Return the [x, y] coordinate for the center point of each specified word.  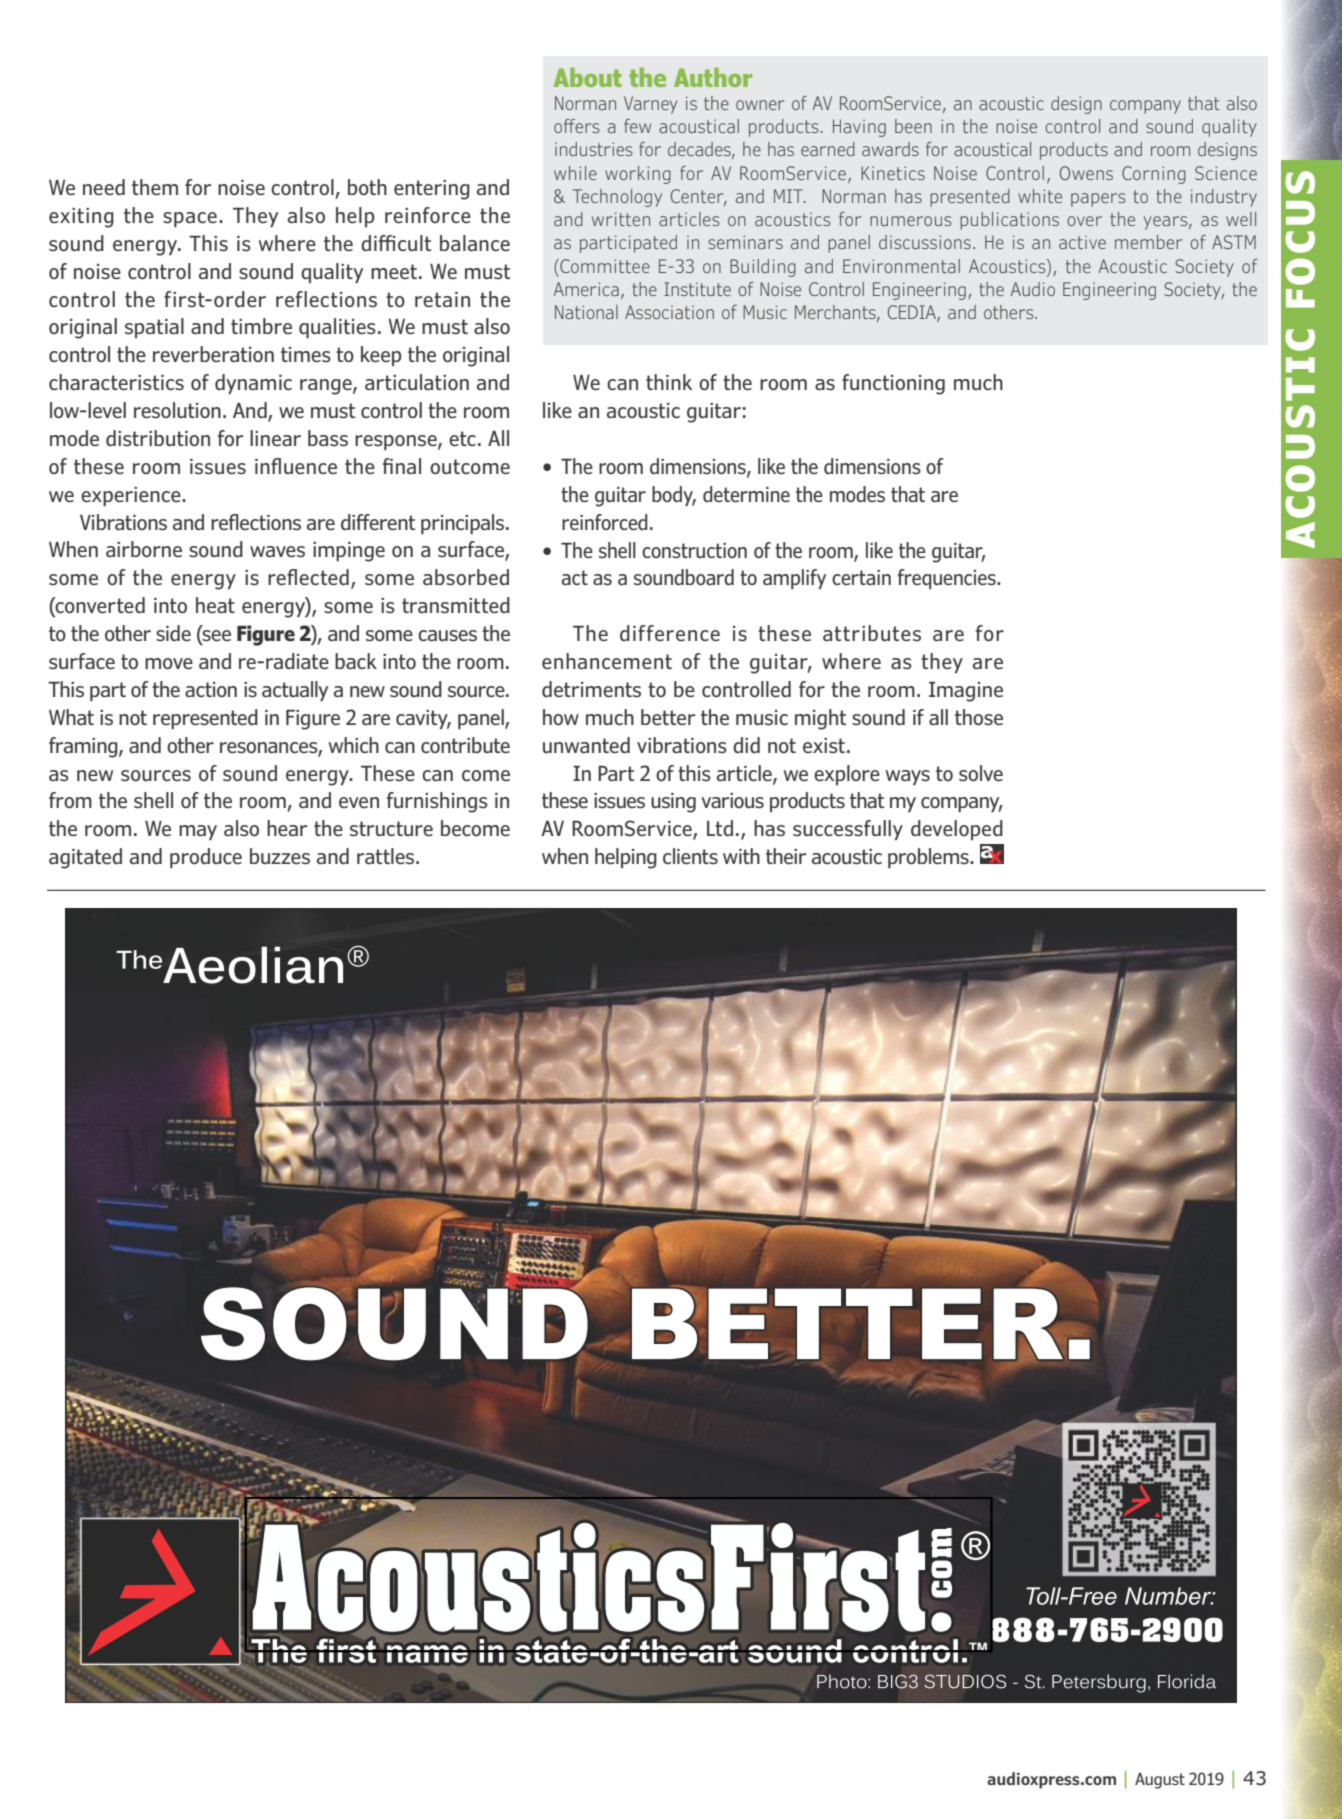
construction [694, 551]
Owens [1086, 173]
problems [929, 858]
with [741, 856]
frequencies [948, 579]
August [1160, 1781]
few [637, 126]
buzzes [280, 856]
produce [206, 858]
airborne [144, 549]
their [786, 856]
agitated [85, 858]
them [155, 187]
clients [690, 856]
